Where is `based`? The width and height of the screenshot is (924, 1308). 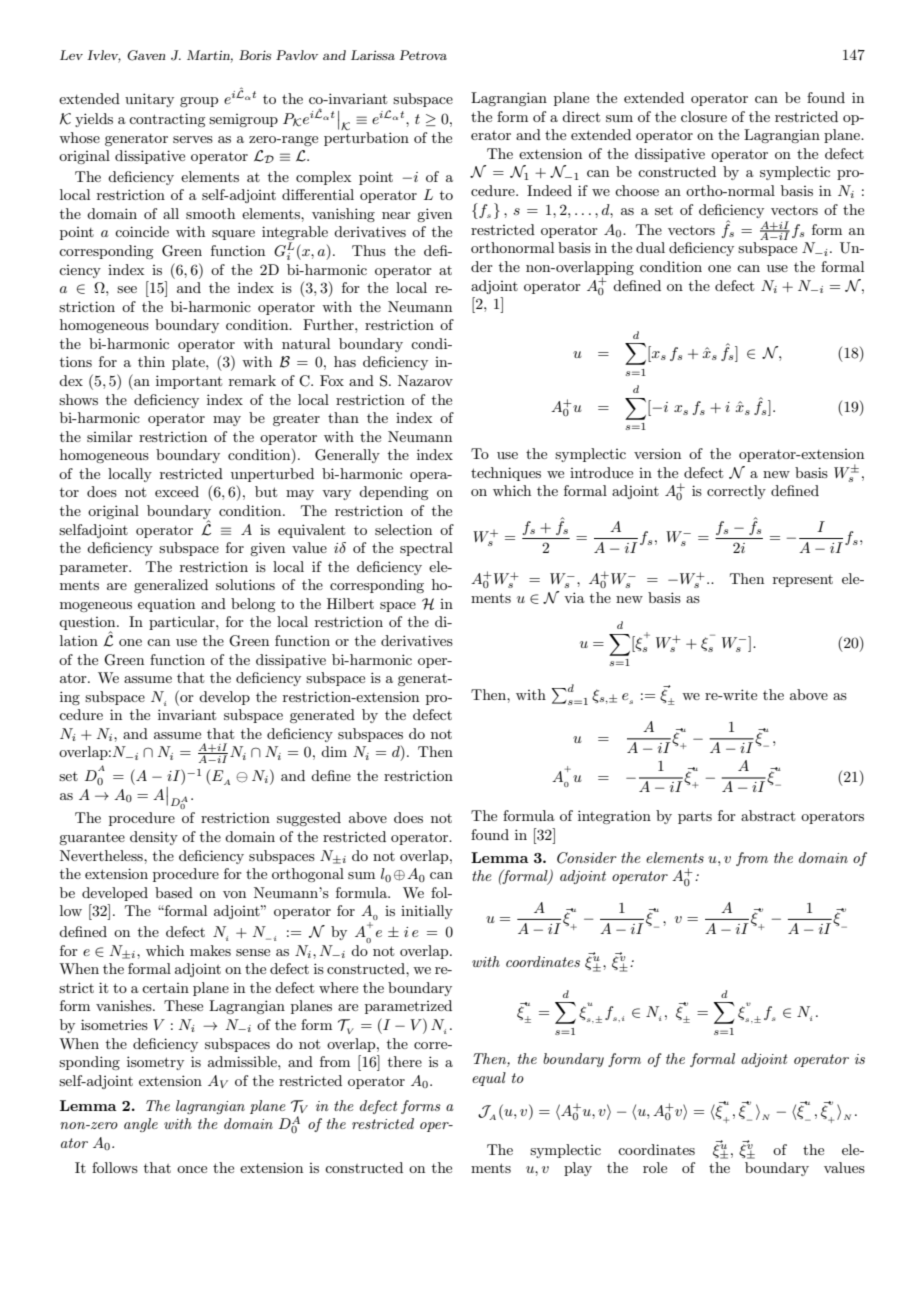
based is located at coordinates (174, 892).
